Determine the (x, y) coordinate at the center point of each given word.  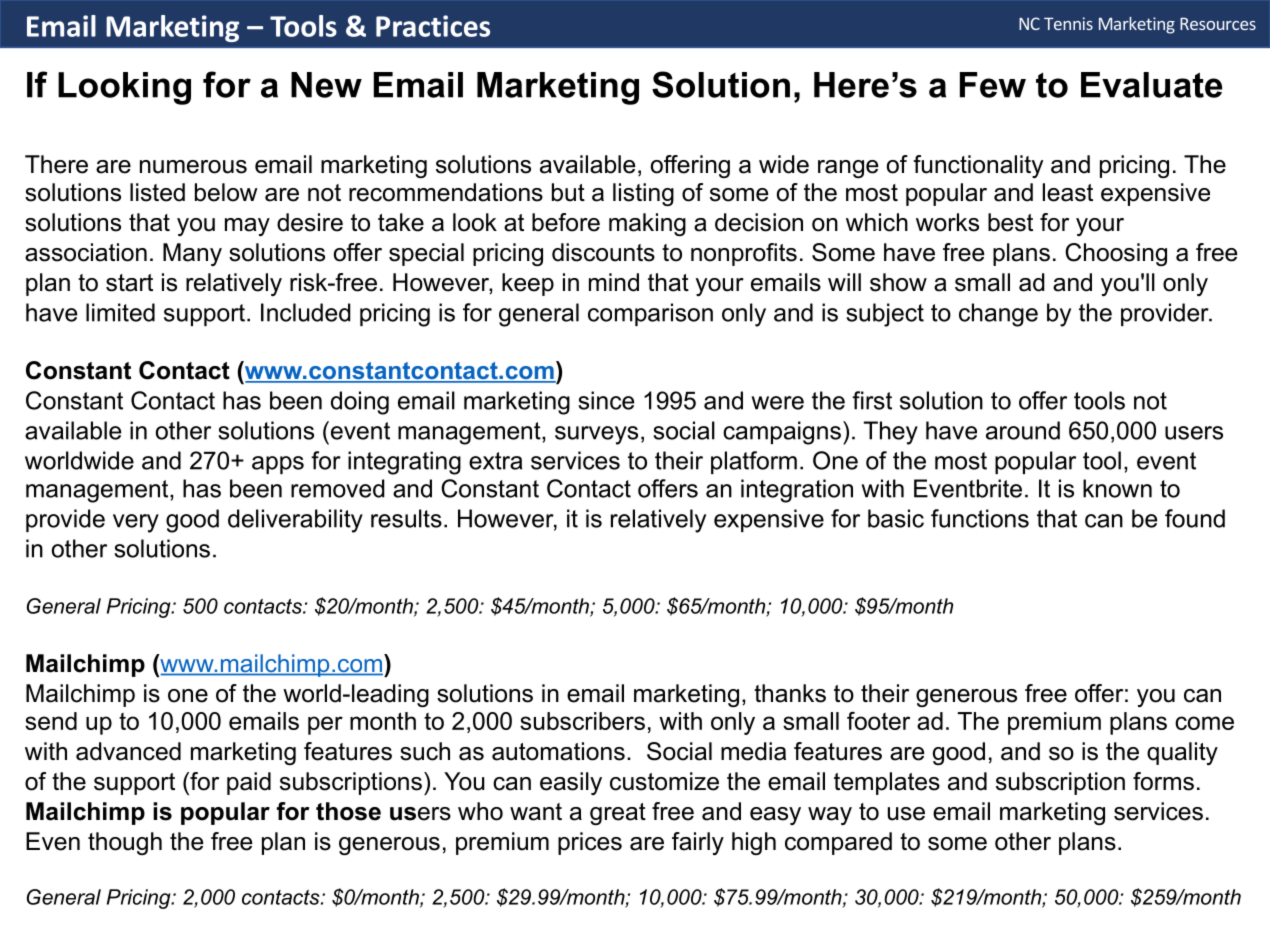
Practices (433, 26)
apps (278, 465)
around (1023, 430)
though (125, 843)
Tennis (1068, 23)
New (326, 85)
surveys (596, 435)
